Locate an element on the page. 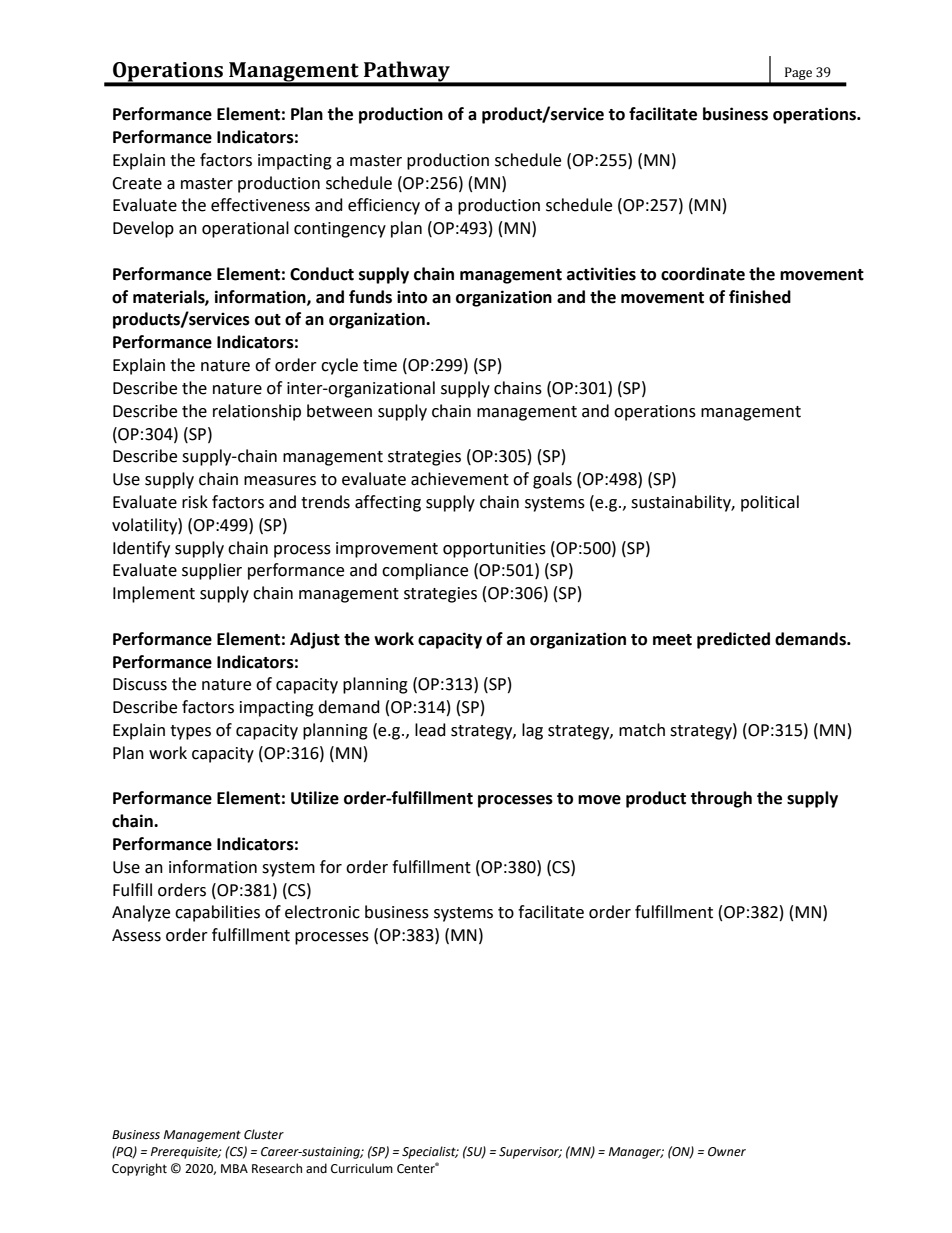 The image size is (952, 1233). MBA is located at coordinates (234, 1168).
